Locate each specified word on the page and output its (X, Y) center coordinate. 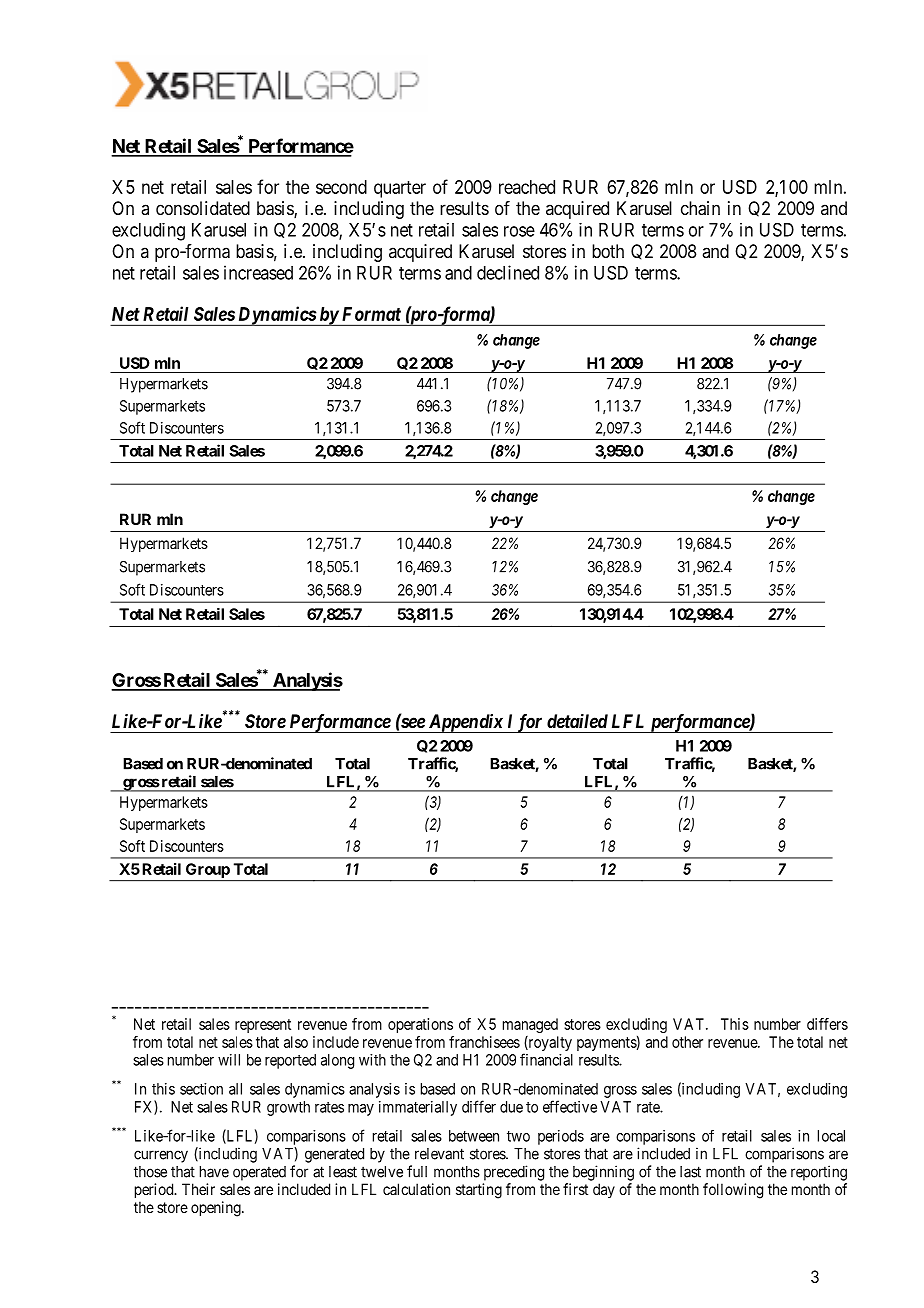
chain (700, 208)
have (214, 1172)
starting (479, 1191)
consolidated (203, 208)
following (733, 1191)
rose (519, 231)
